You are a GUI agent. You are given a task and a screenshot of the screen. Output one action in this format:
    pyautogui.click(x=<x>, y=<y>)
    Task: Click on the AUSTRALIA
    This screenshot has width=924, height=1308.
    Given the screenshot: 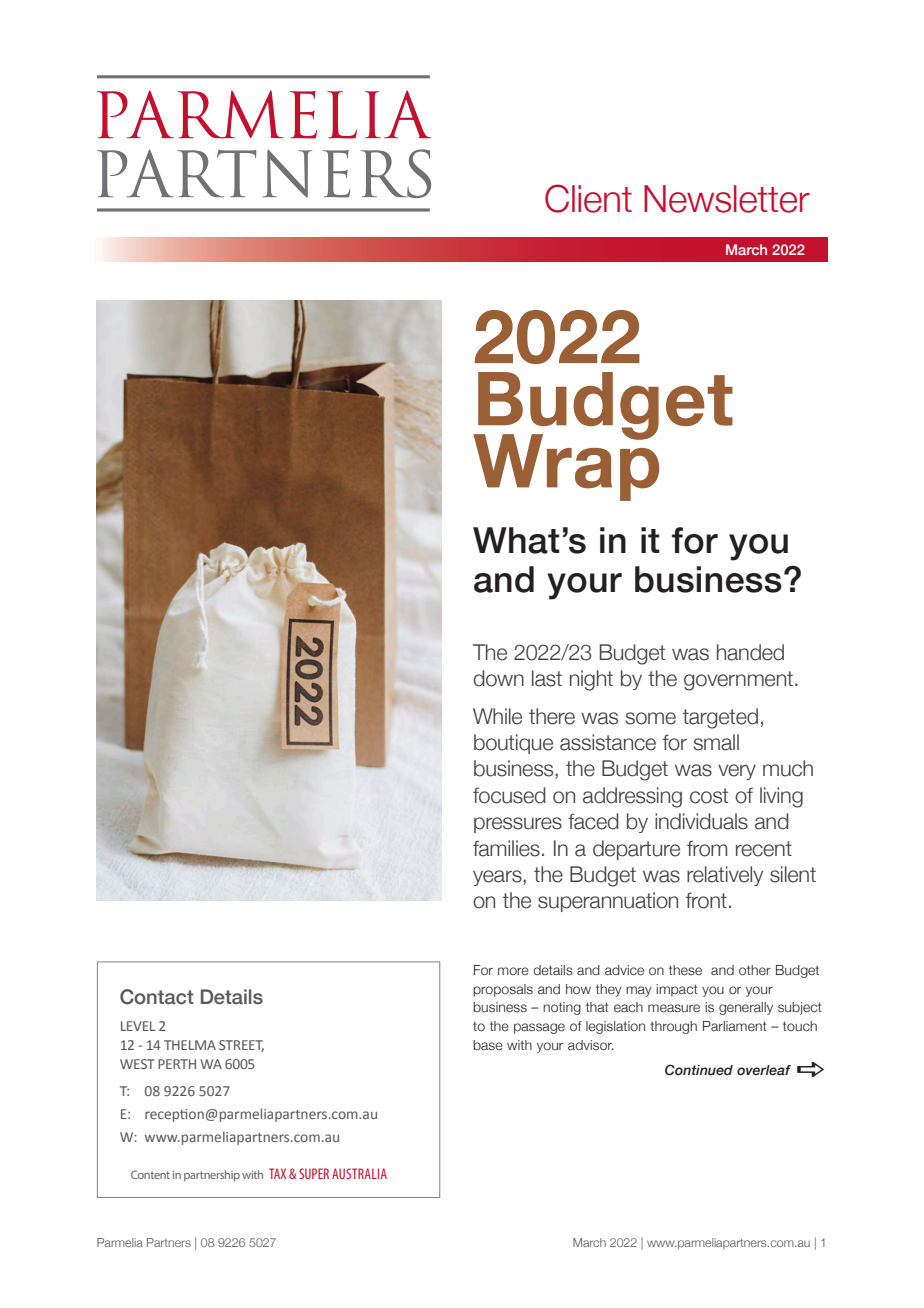 What is the action you would take?
    pyautogui.click(x=359, y=1173)
